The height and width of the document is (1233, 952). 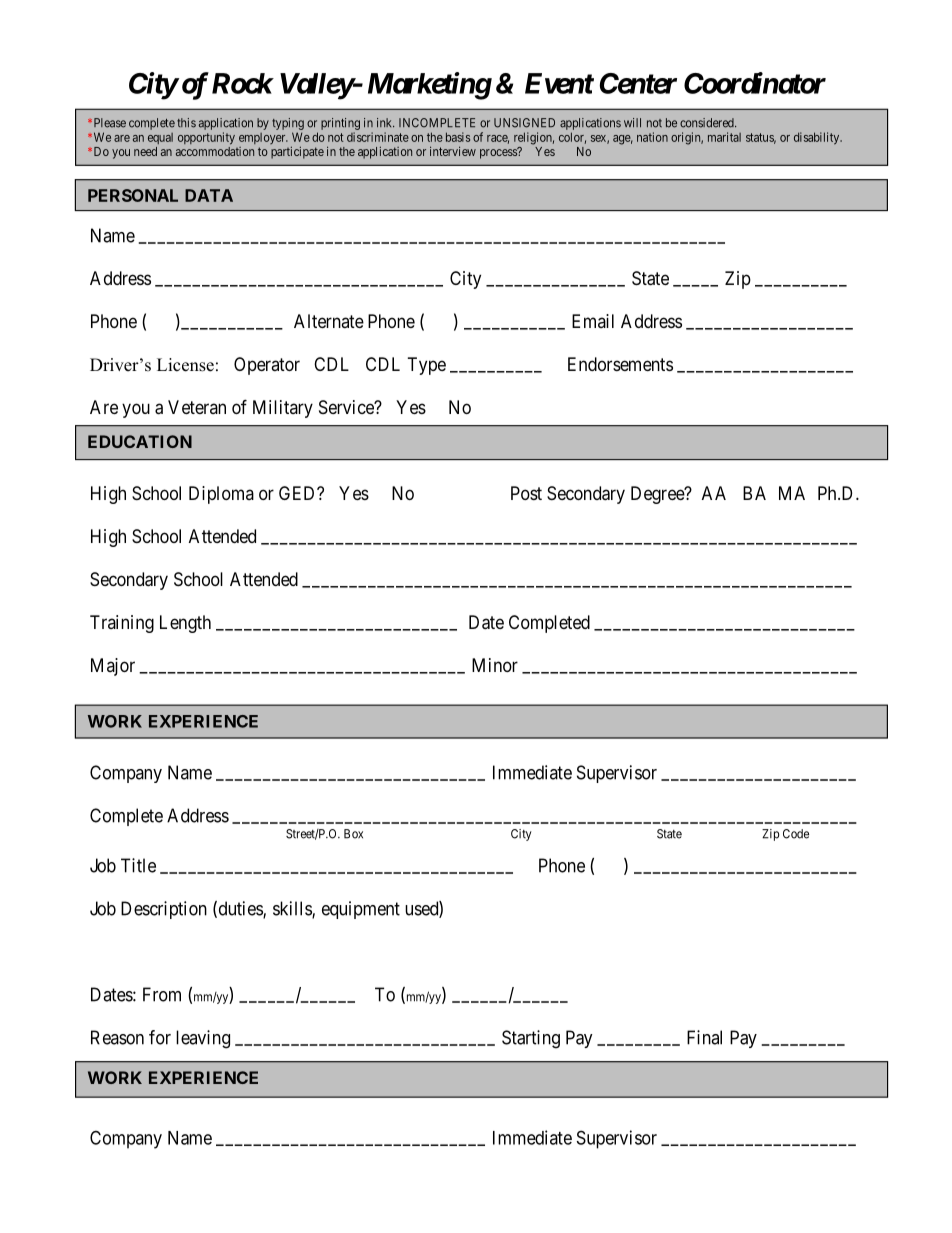 I want to click on this, so click(x=186, y=123).
